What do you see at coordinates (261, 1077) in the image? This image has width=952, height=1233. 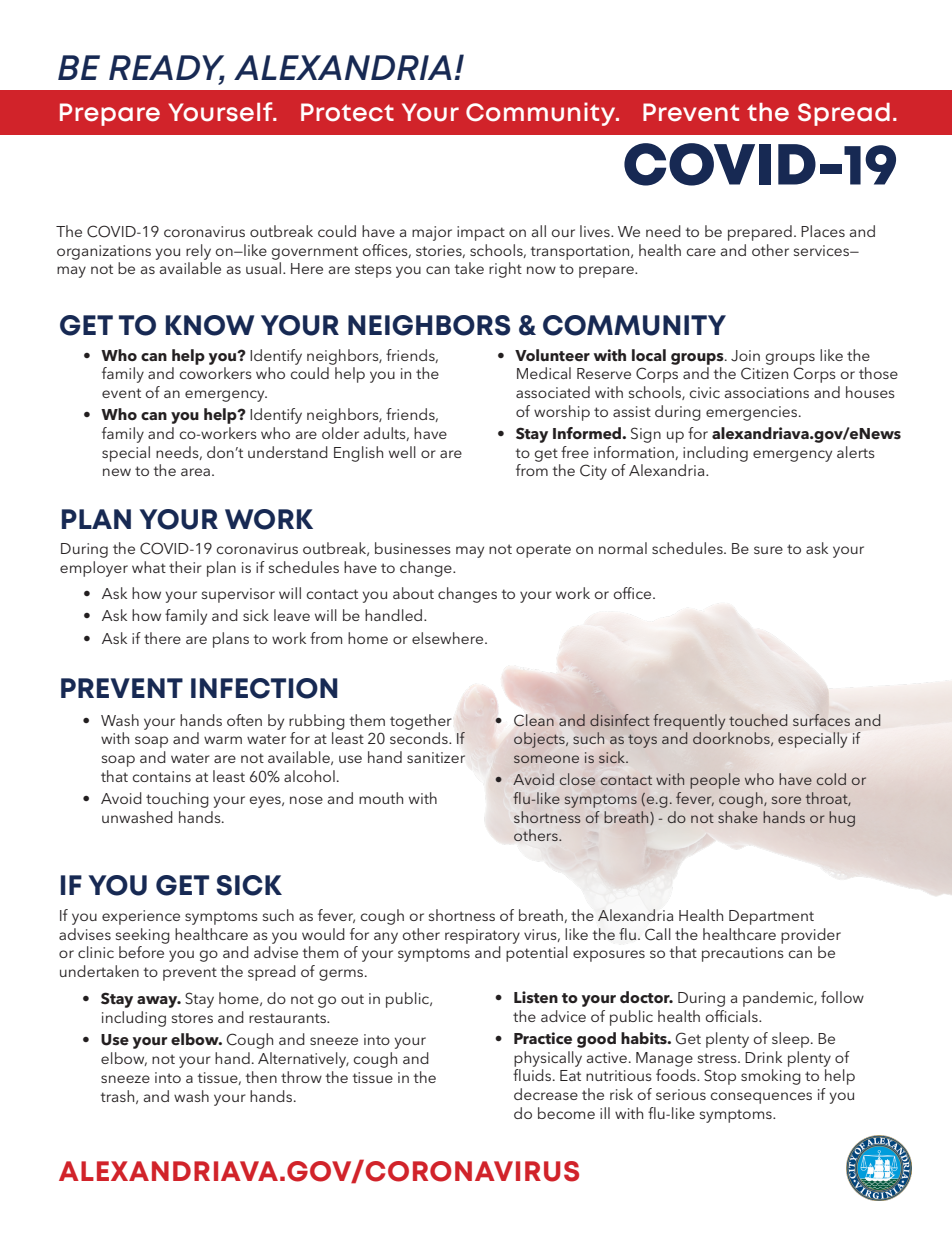 I see `then` at bounding box center [261, 1077].
